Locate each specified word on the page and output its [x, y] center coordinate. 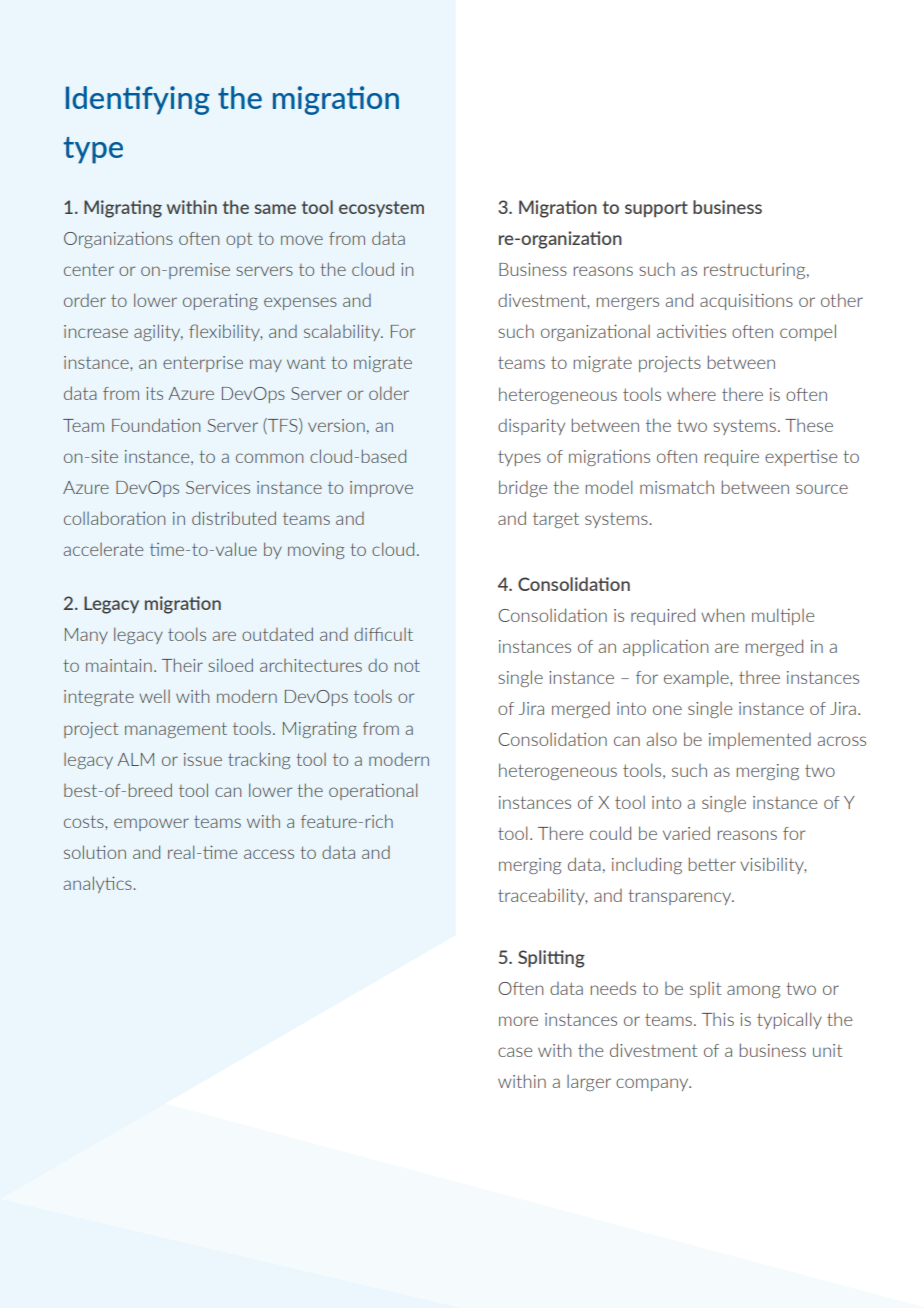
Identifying [138, 100]
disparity [531, 427]
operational [373, 791]
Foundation [156, 425]
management [176, 730]
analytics [98, 884]
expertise [801, 457]
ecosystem [381, 209]
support [656, 209]
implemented [760, 741]
